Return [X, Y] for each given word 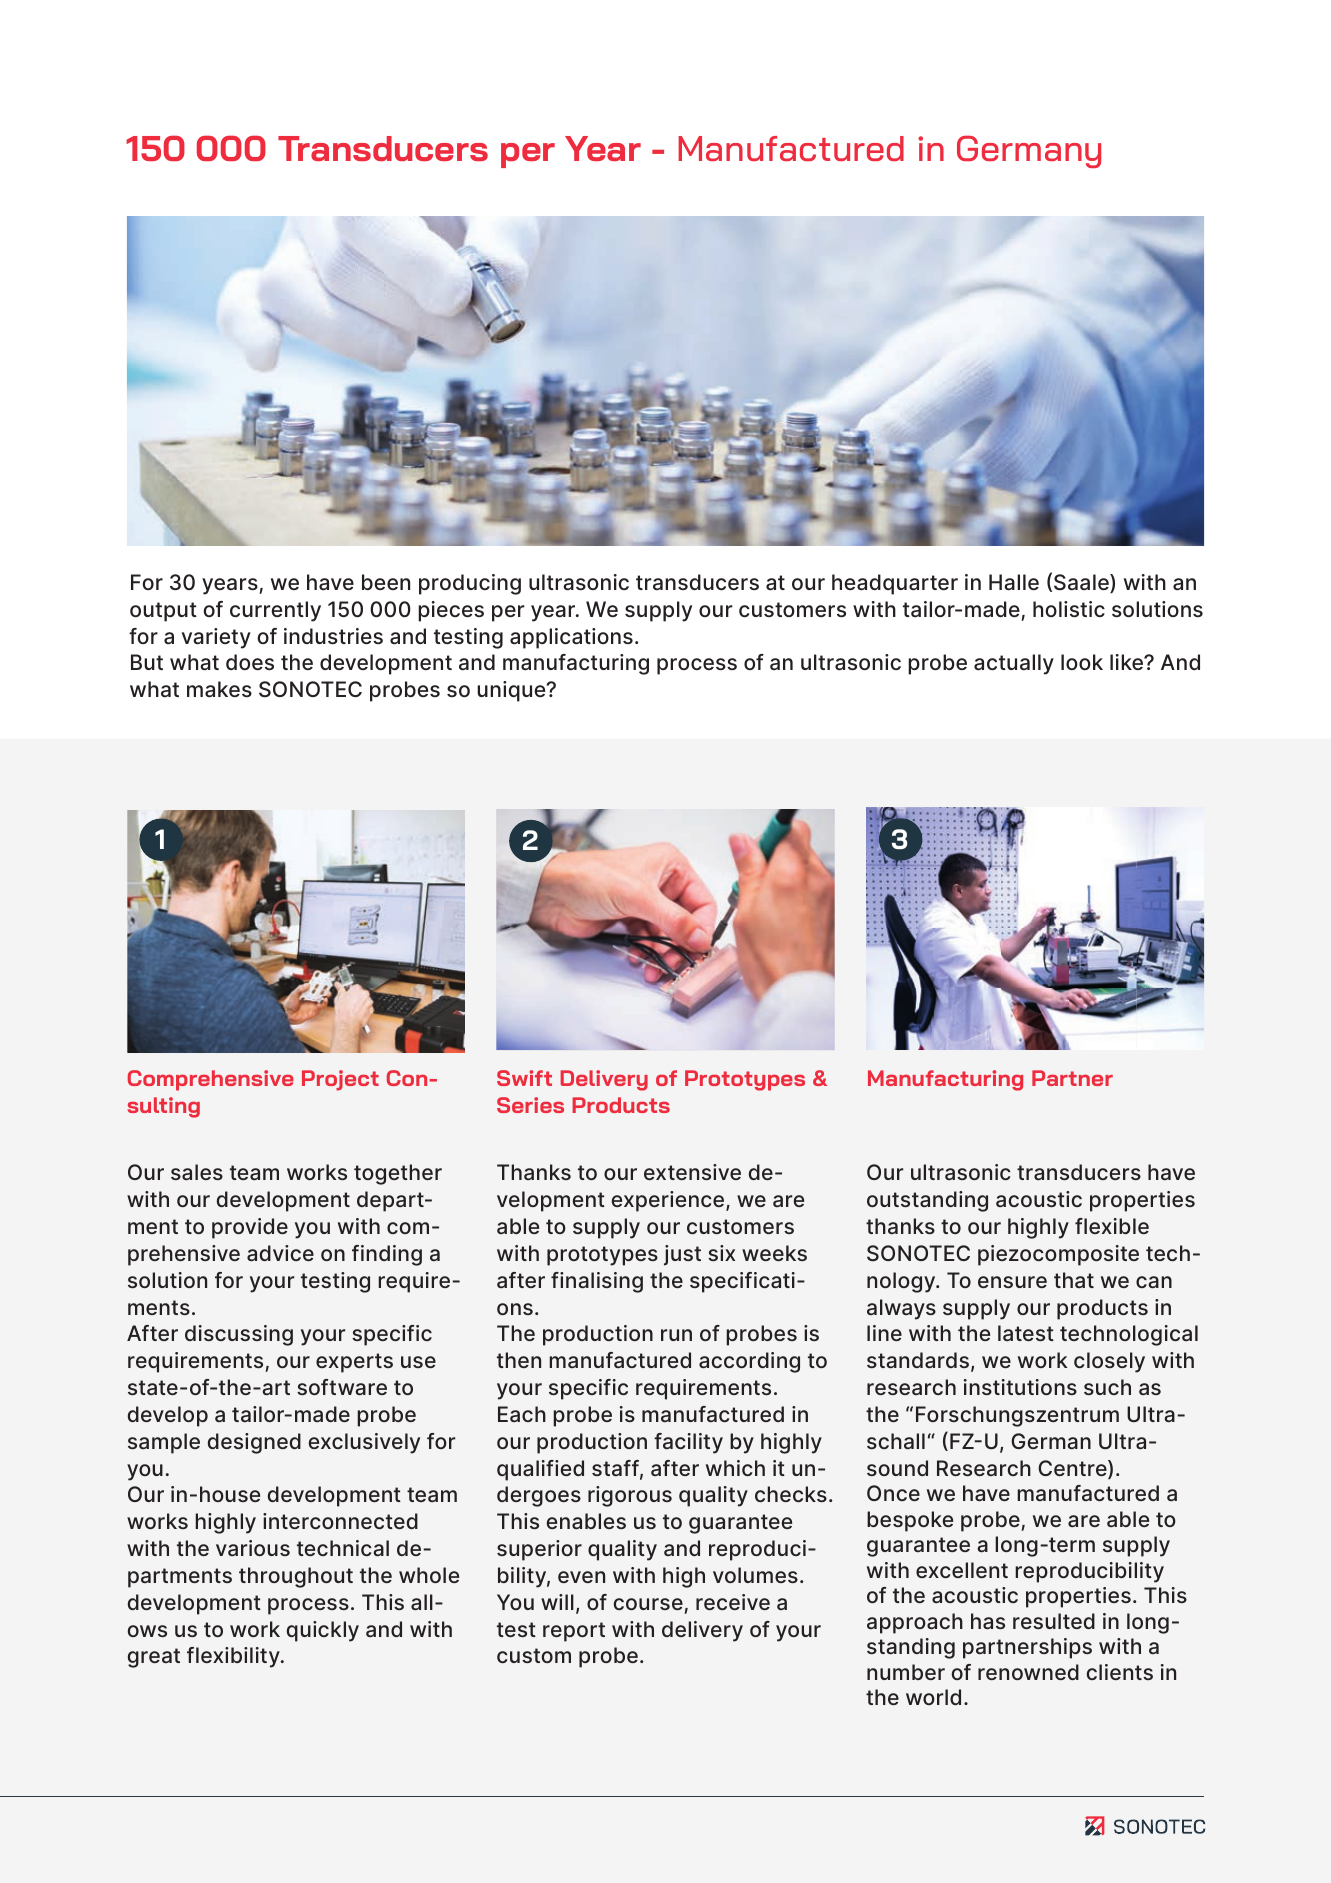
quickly [323, 1631]
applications [571, 638]
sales [197, 1172]
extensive [692, 1172]
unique [512, 691]
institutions [1020, 1387]
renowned [1028, 1672]
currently [275, 611]
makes [219, 689]
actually [1014, 664]
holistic [1069, 609]
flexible [1112, 1226]
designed [254, 1443]
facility [688, 1443]
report [574, 1632]
